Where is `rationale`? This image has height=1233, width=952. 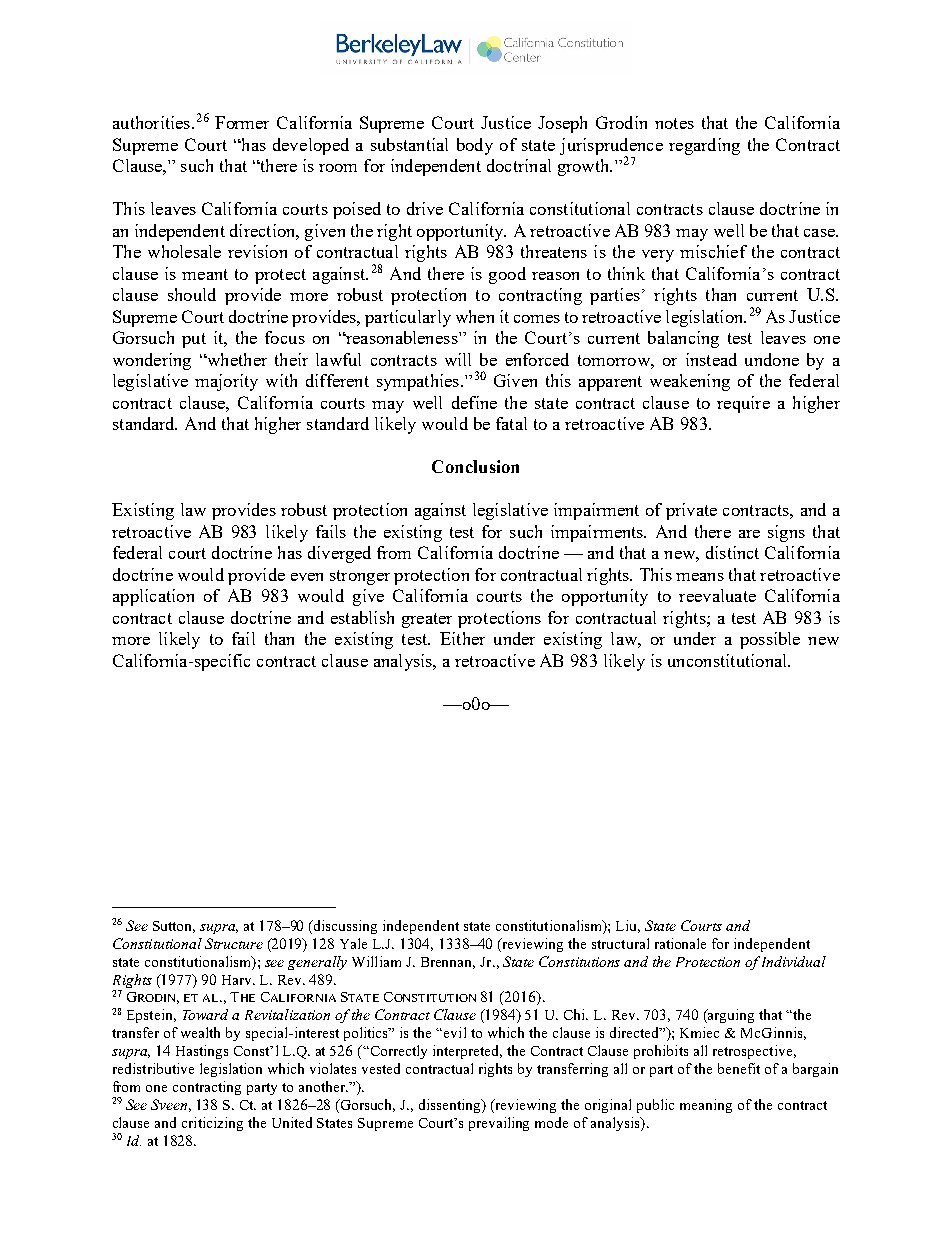 rationale is located at coordinates (680, 943).
